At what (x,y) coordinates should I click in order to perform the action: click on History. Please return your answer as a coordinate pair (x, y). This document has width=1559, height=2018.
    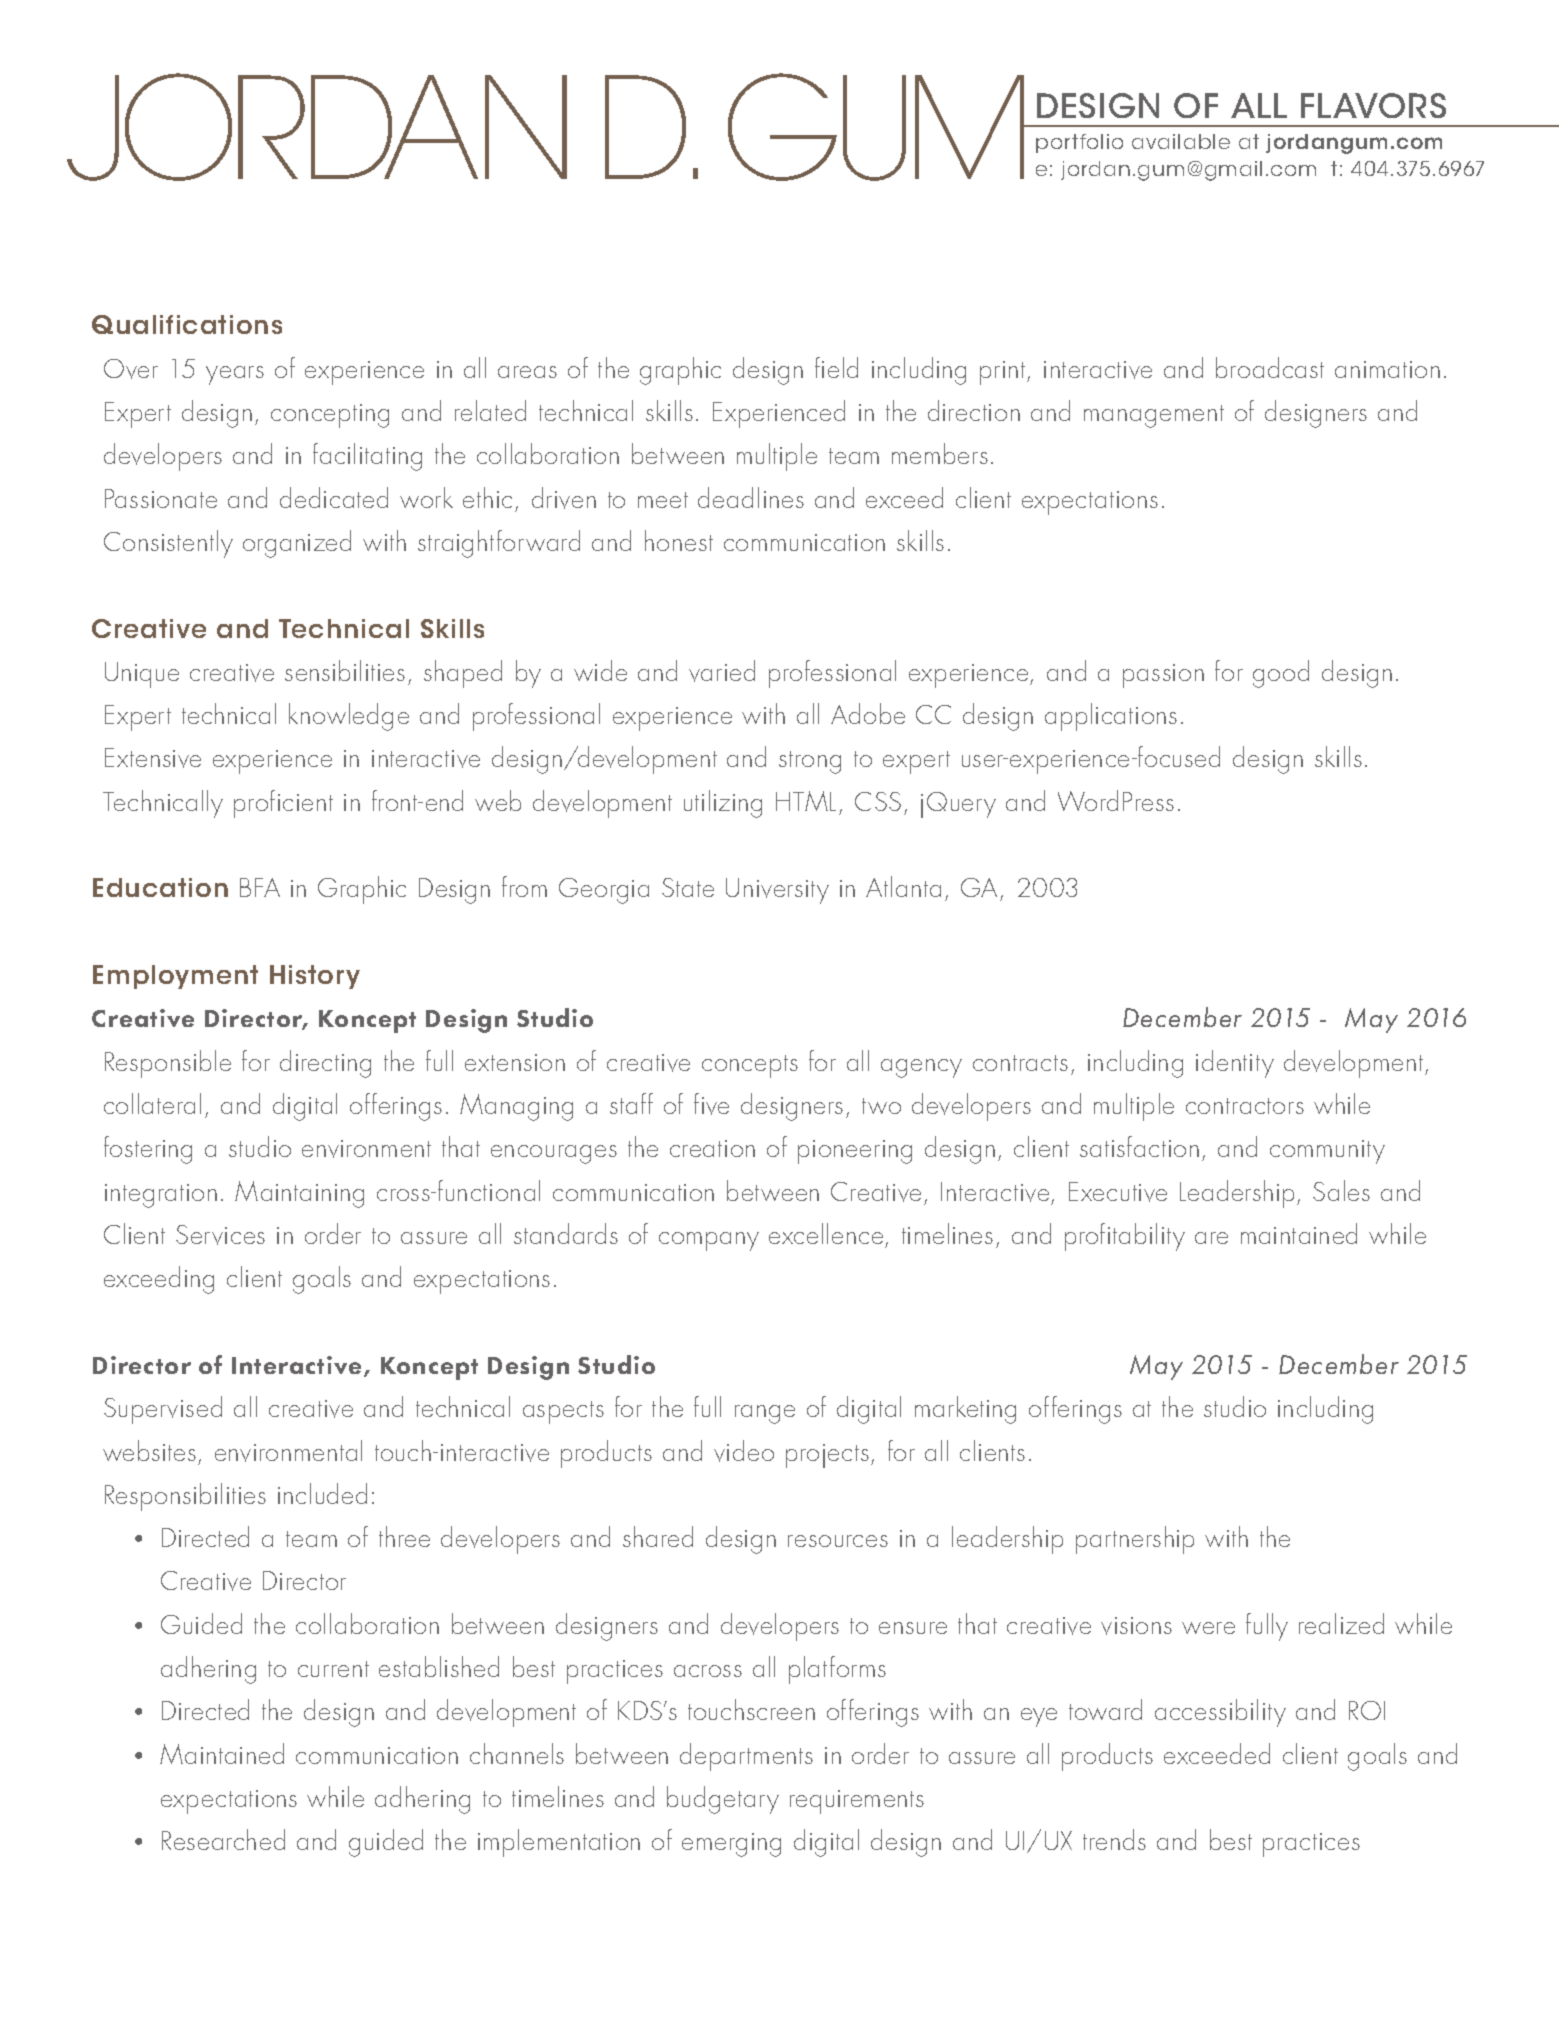
    Looking at the image, I should click on (315, 977).
